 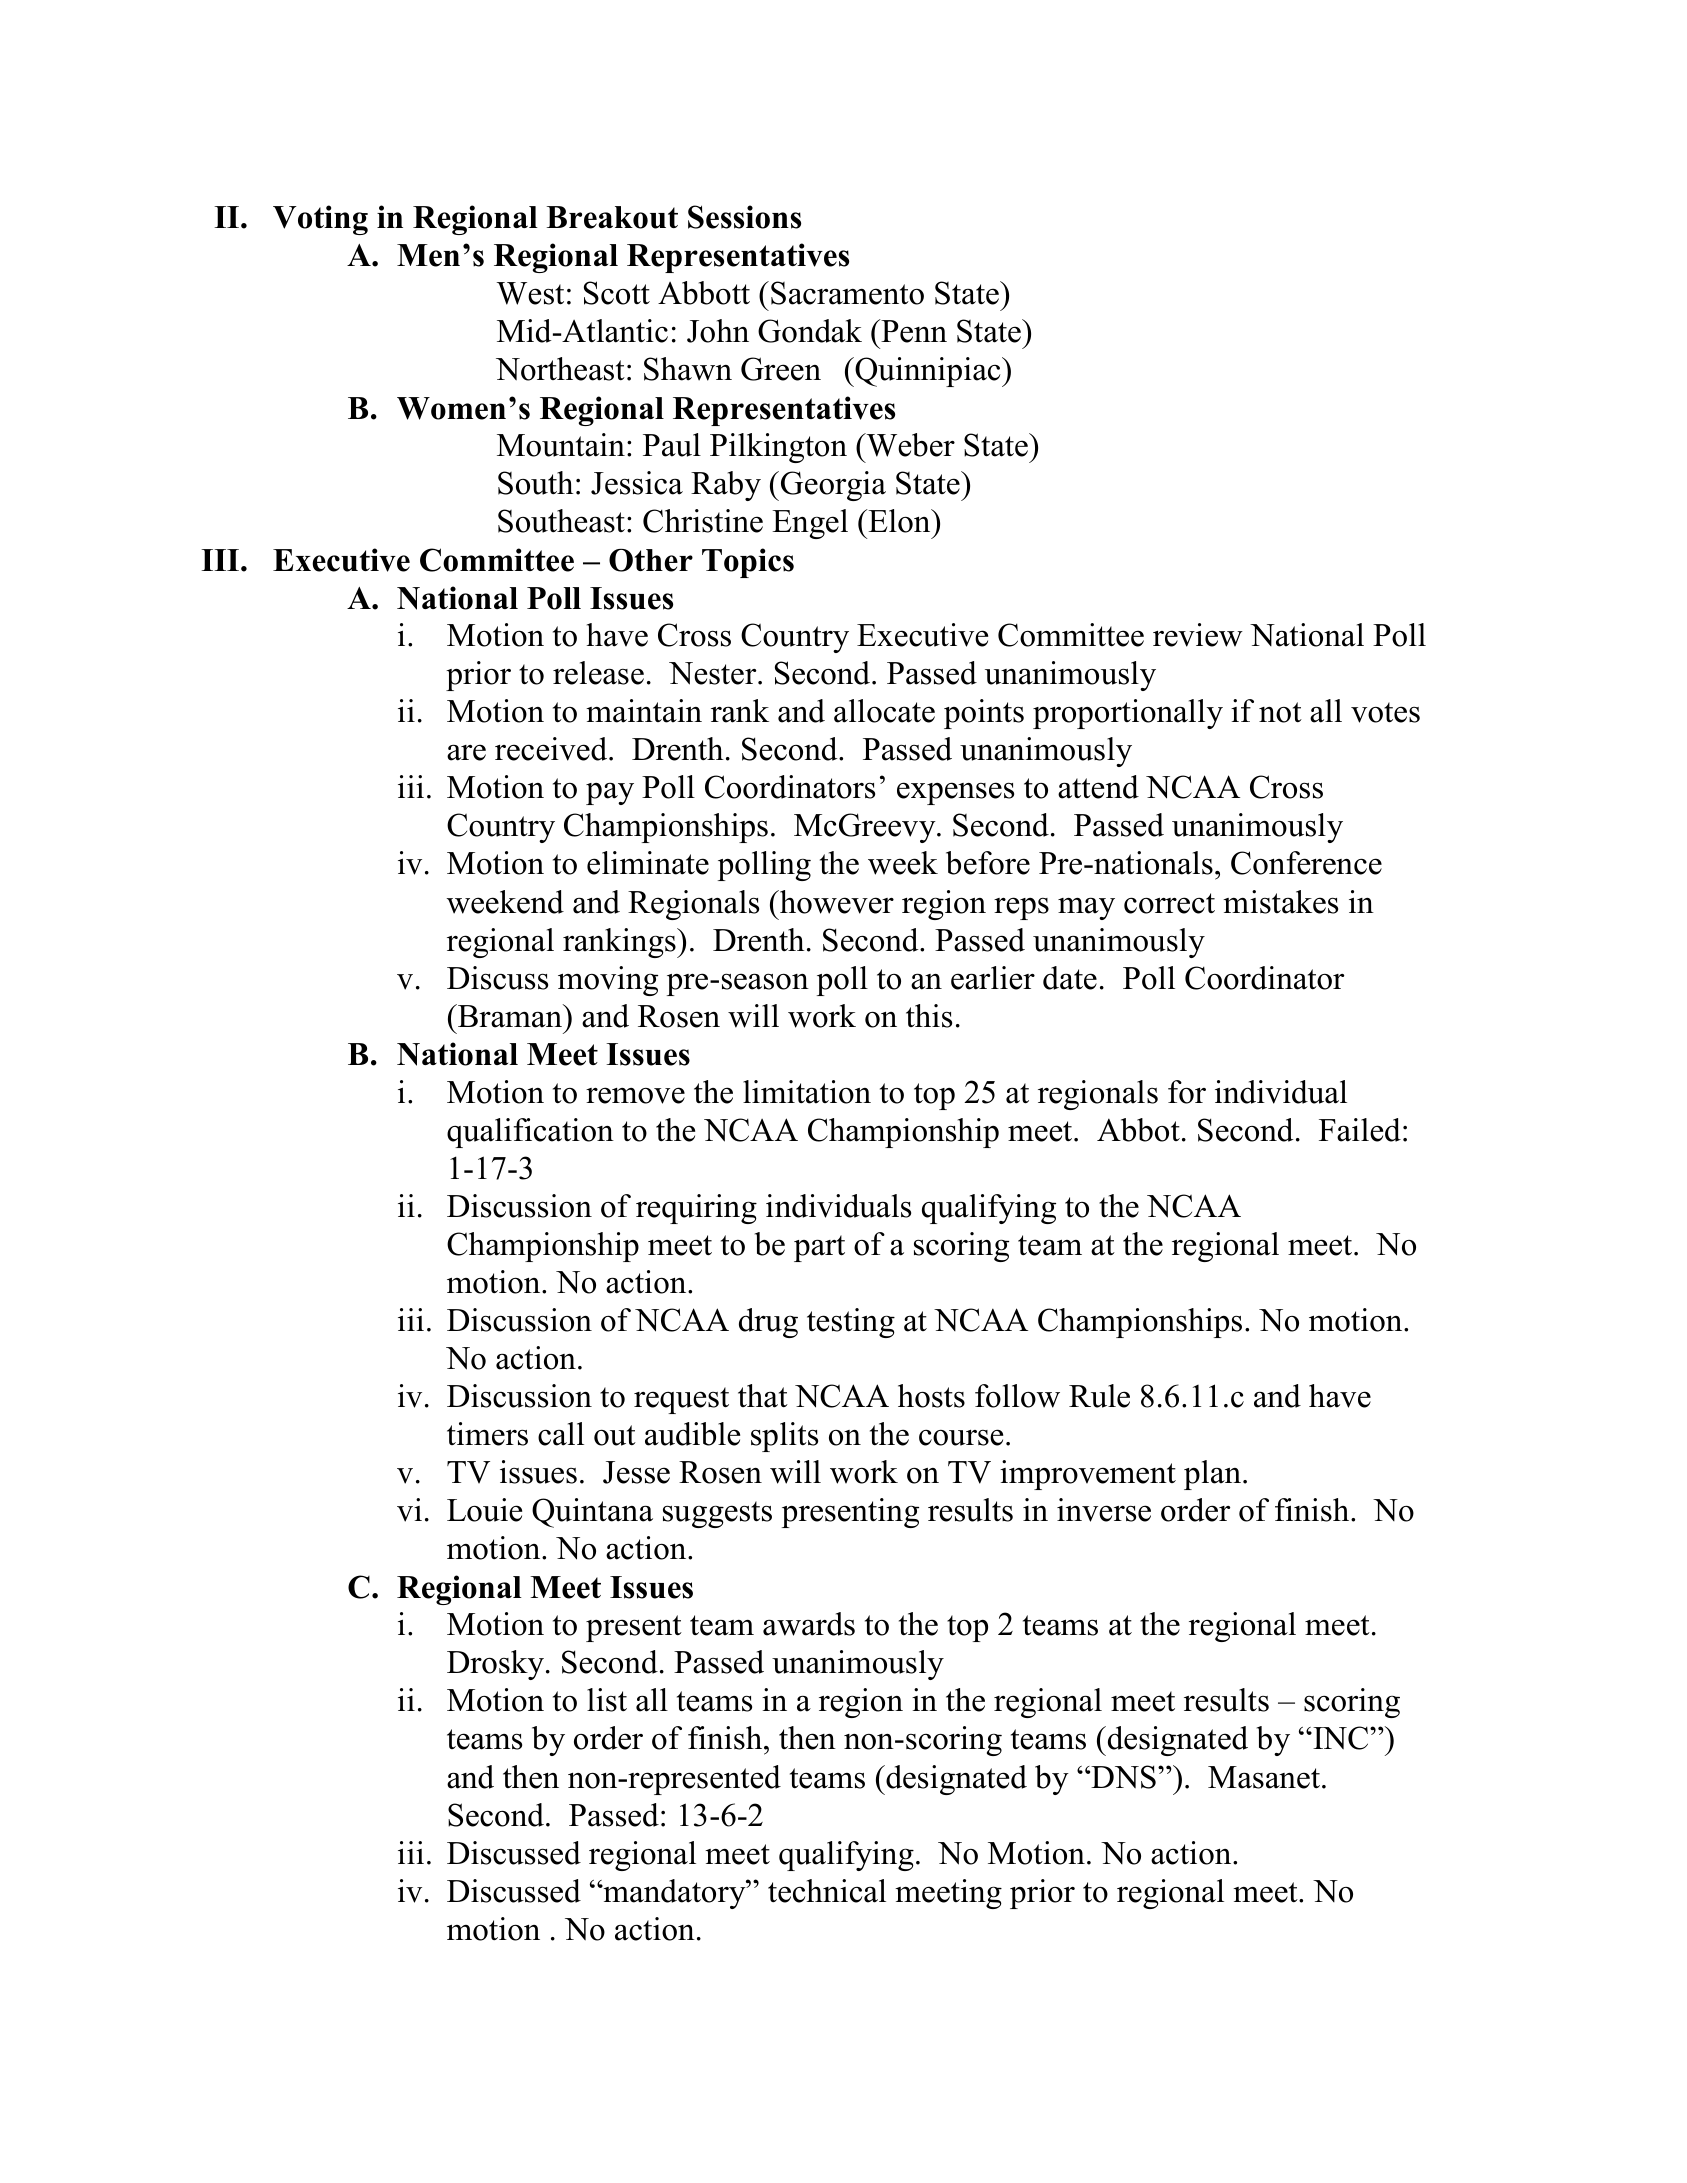 I want to click on technical, so click(x=827, y=1891).
